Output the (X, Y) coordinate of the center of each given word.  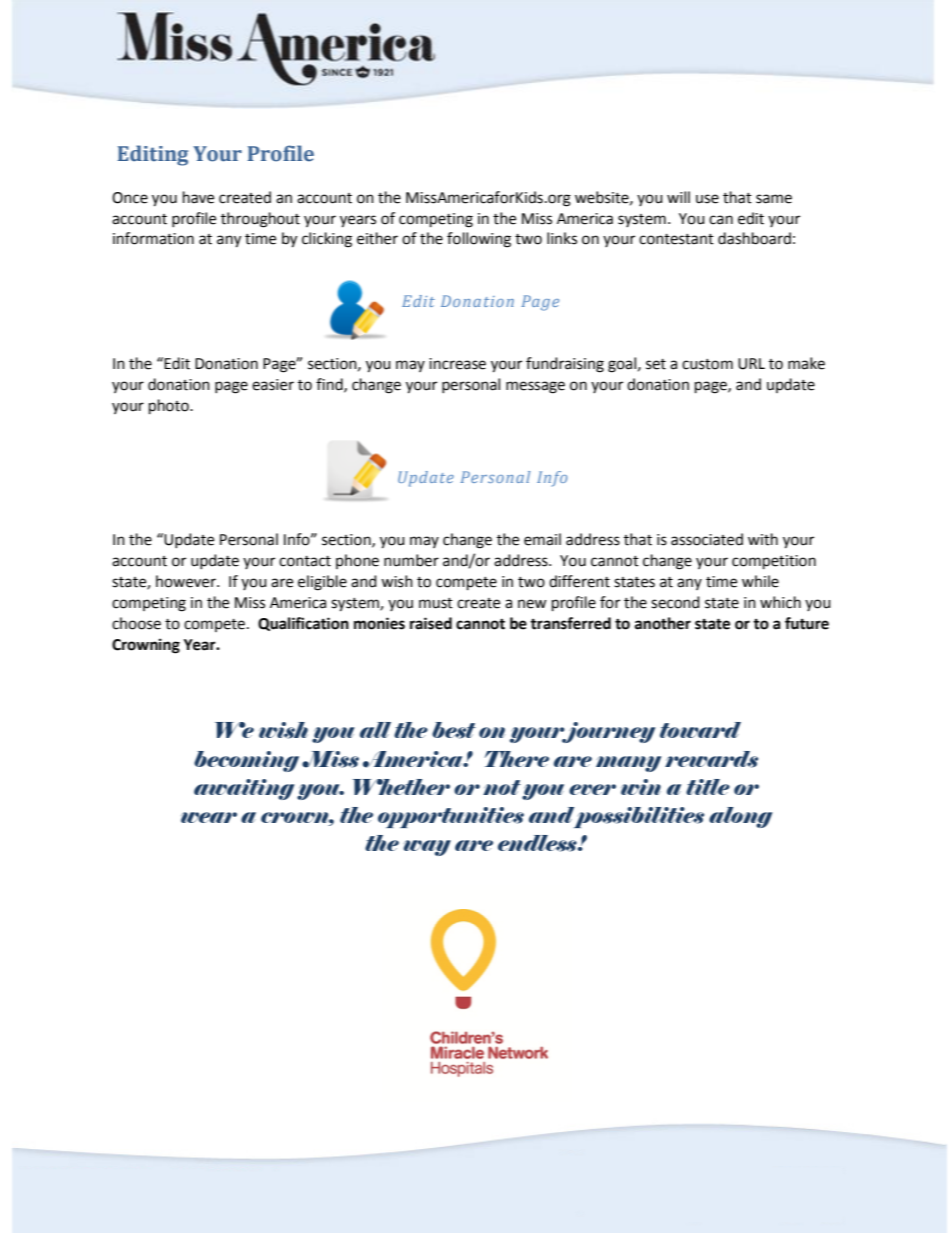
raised (431, 623)
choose (136, 623)
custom (707, 364)
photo (170, 407)
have (198, 197)
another (663, 623)
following (479, 240)
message (535, 387)
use (707, 199)
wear (209, 817)
